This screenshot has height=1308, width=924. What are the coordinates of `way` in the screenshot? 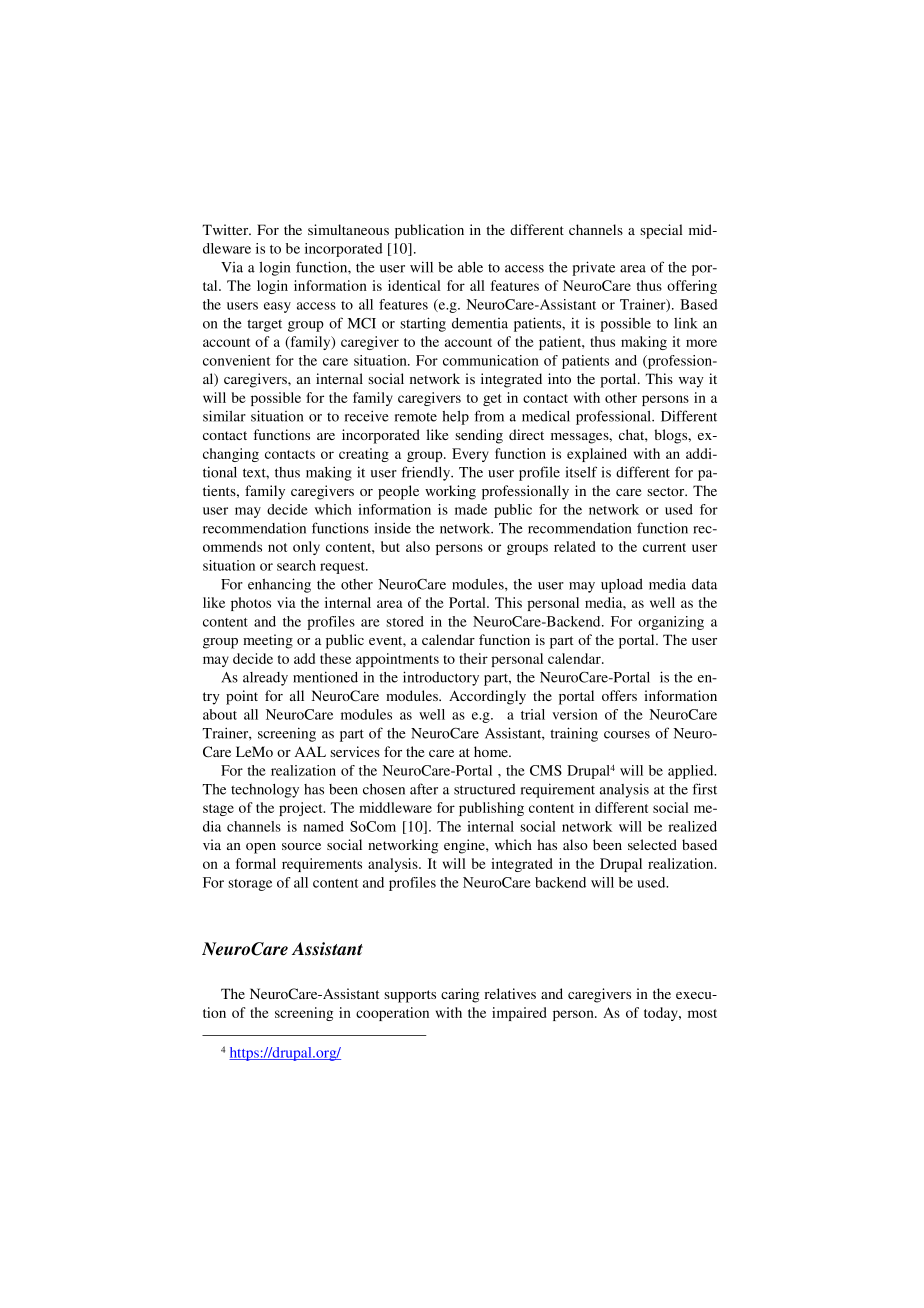 It's located at (691, 382).
